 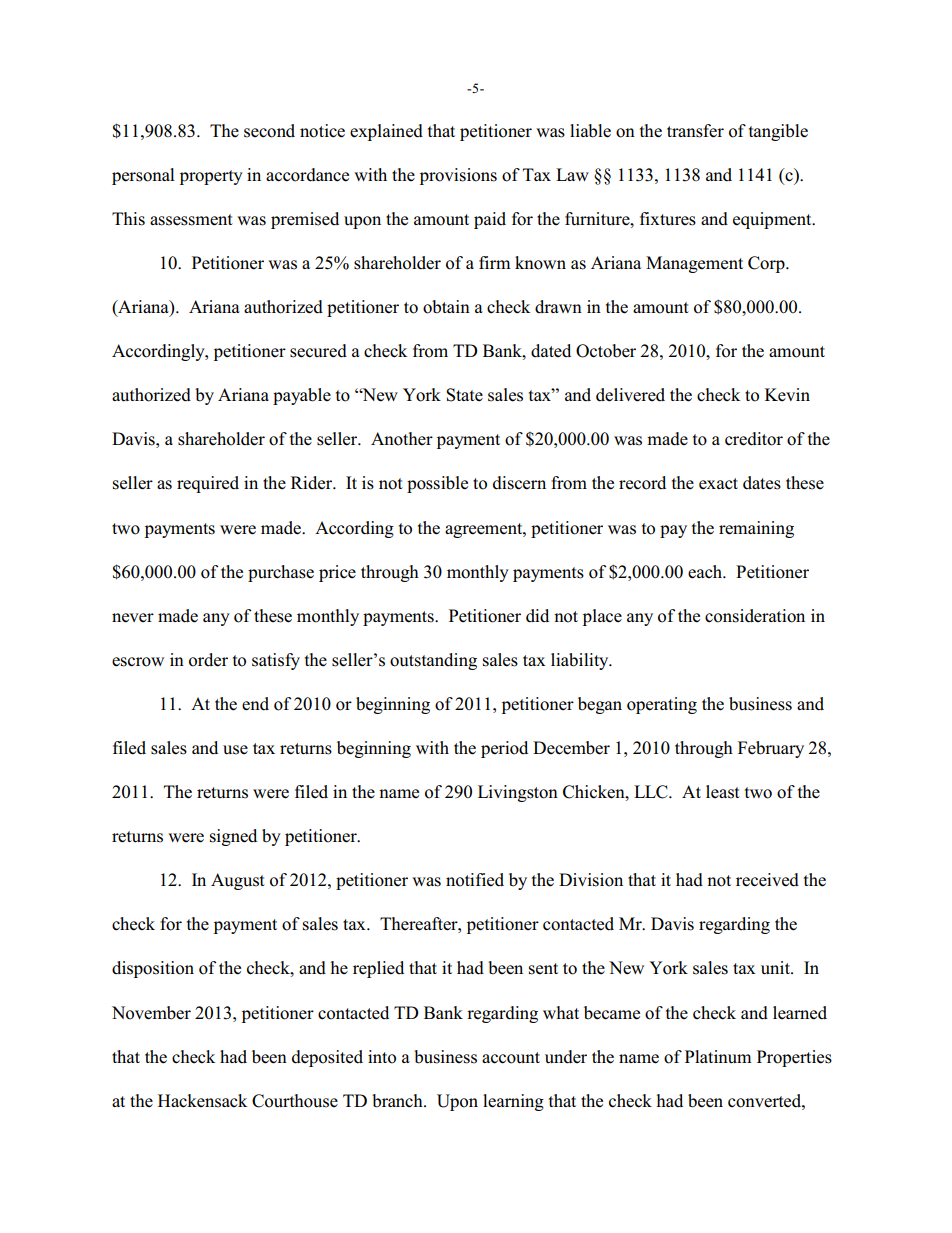 What do you see at coordinates (755, 616) in the screenshot?
I see `consideration` at bounding box center [755, 616].
